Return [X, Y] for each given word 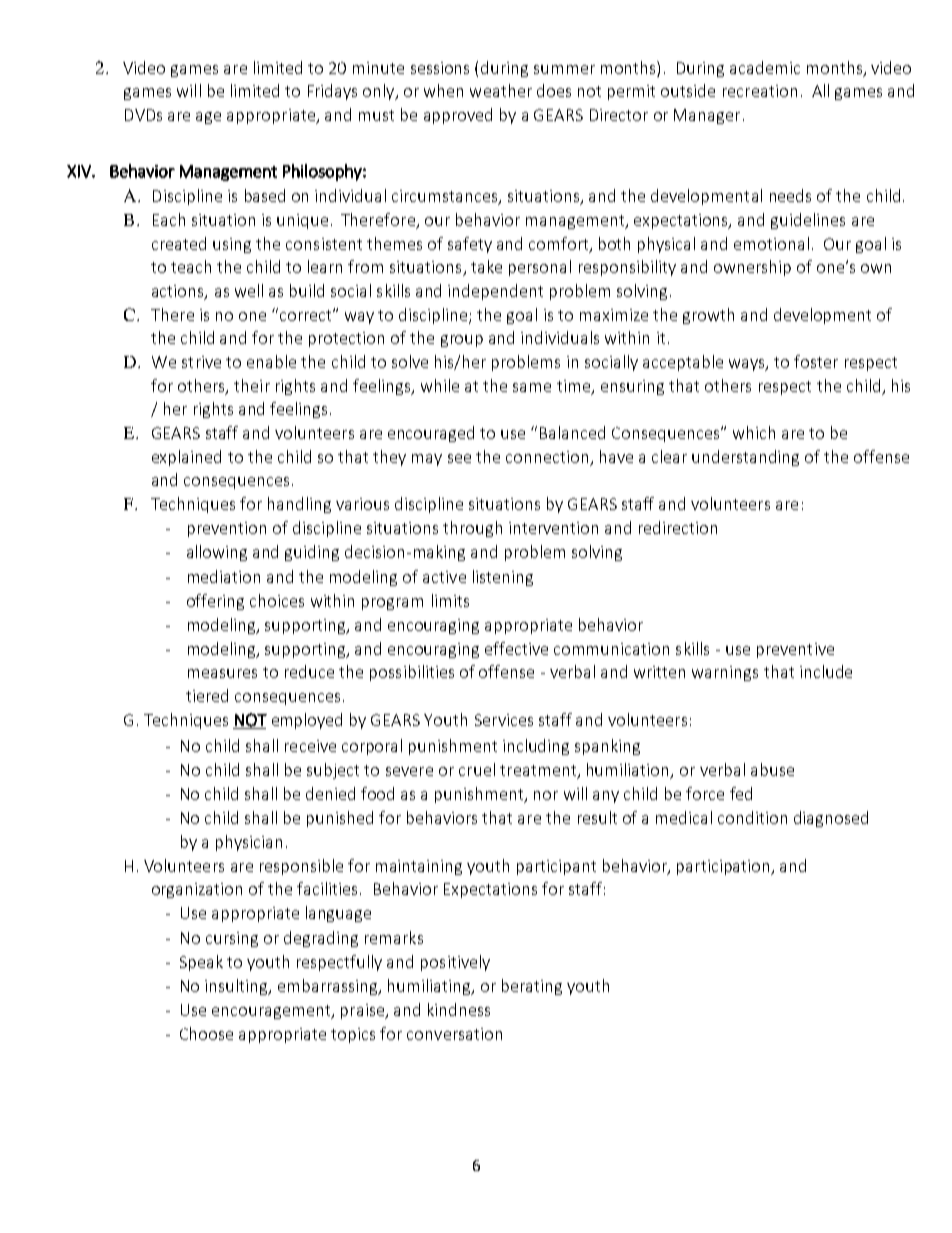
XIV [80, 171]
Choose [206, 1033]
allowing [217, 553]
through [472, 529]
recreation [760, 91]
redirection [678, 527]
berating [532, 987]
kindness [459, 1009]
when [443, 90]
